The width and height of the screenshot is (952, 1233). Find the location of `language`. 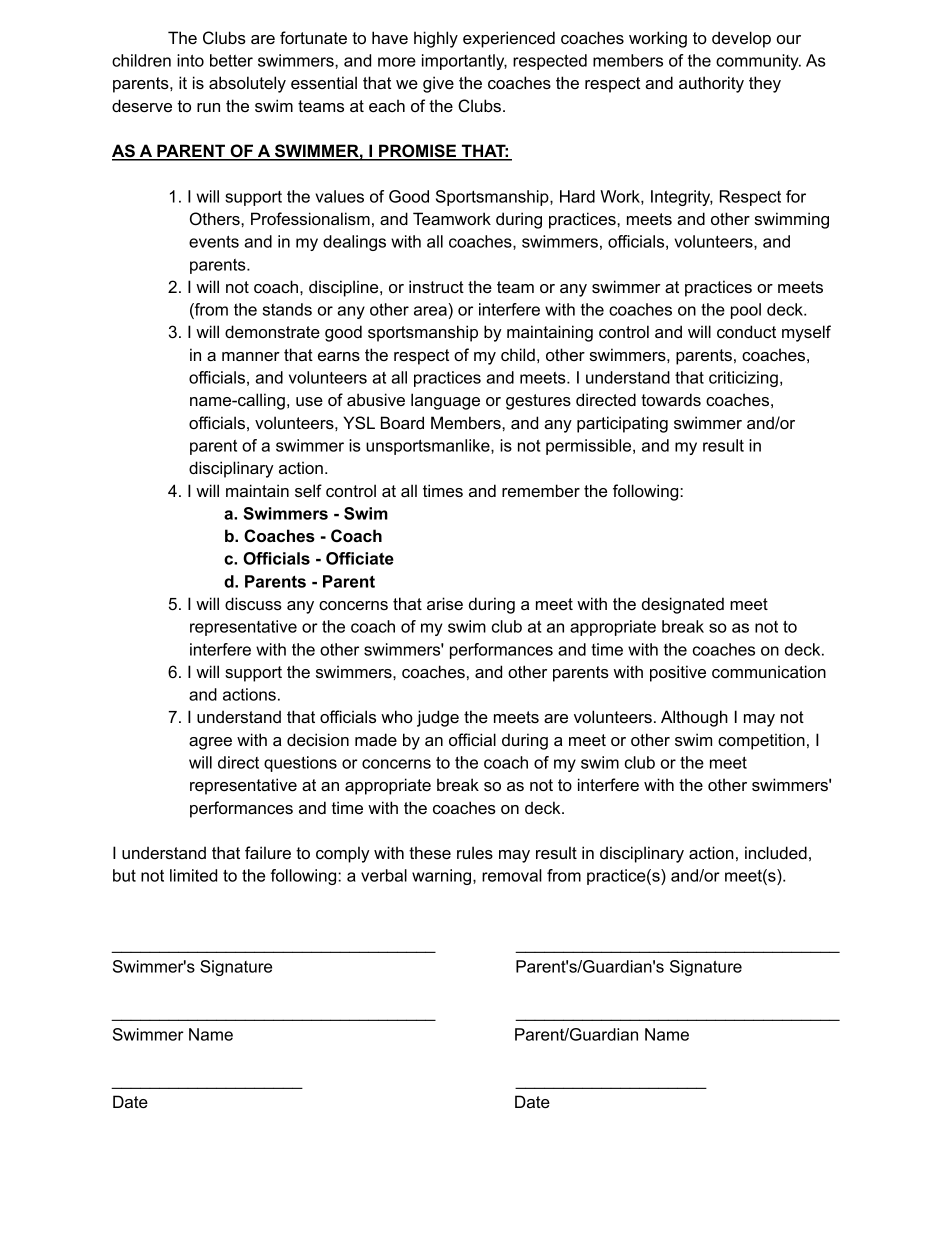

language is located at coordinates (445, 401).
